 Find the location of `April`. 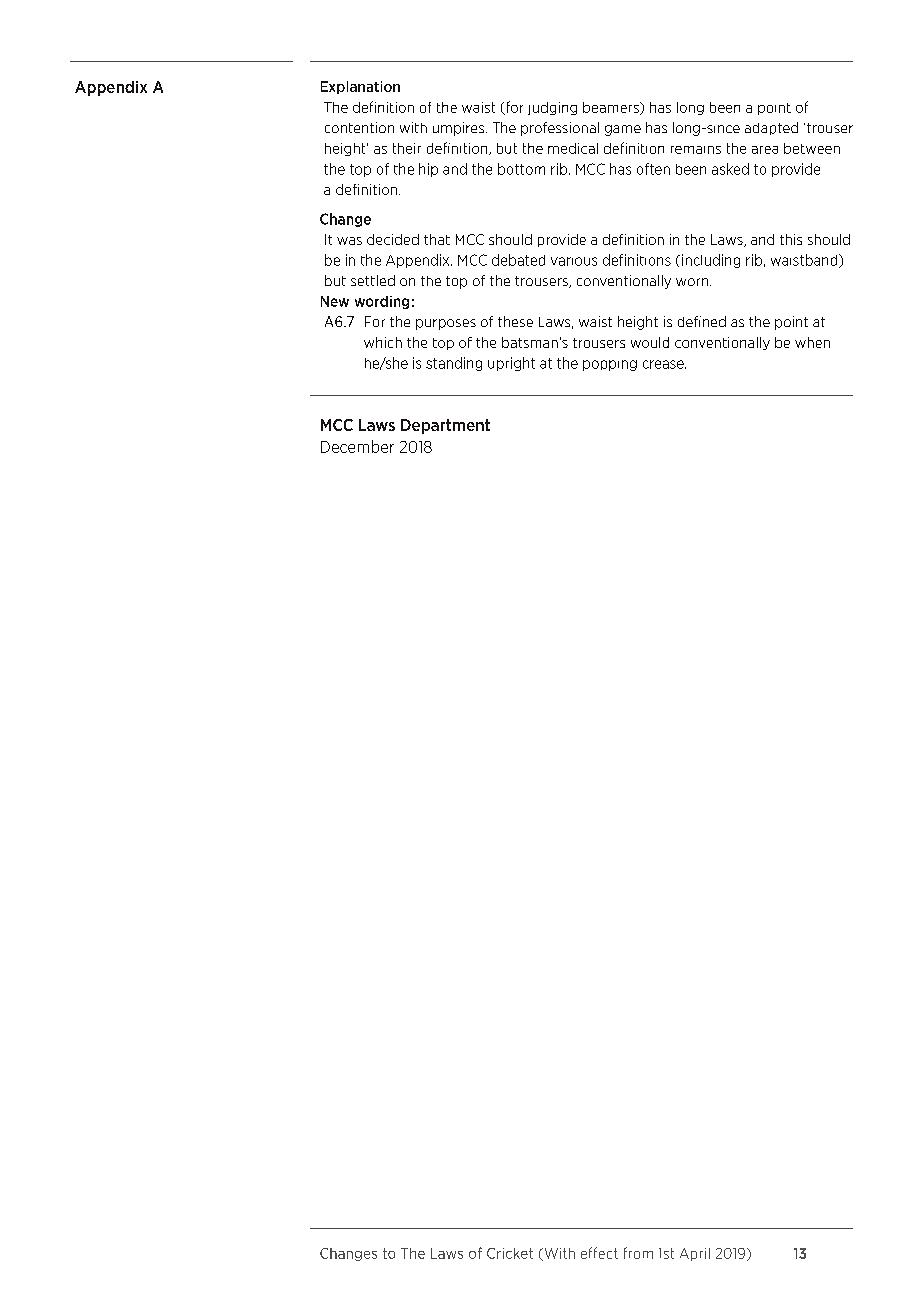

April is located at coordinates (695, 1254).
